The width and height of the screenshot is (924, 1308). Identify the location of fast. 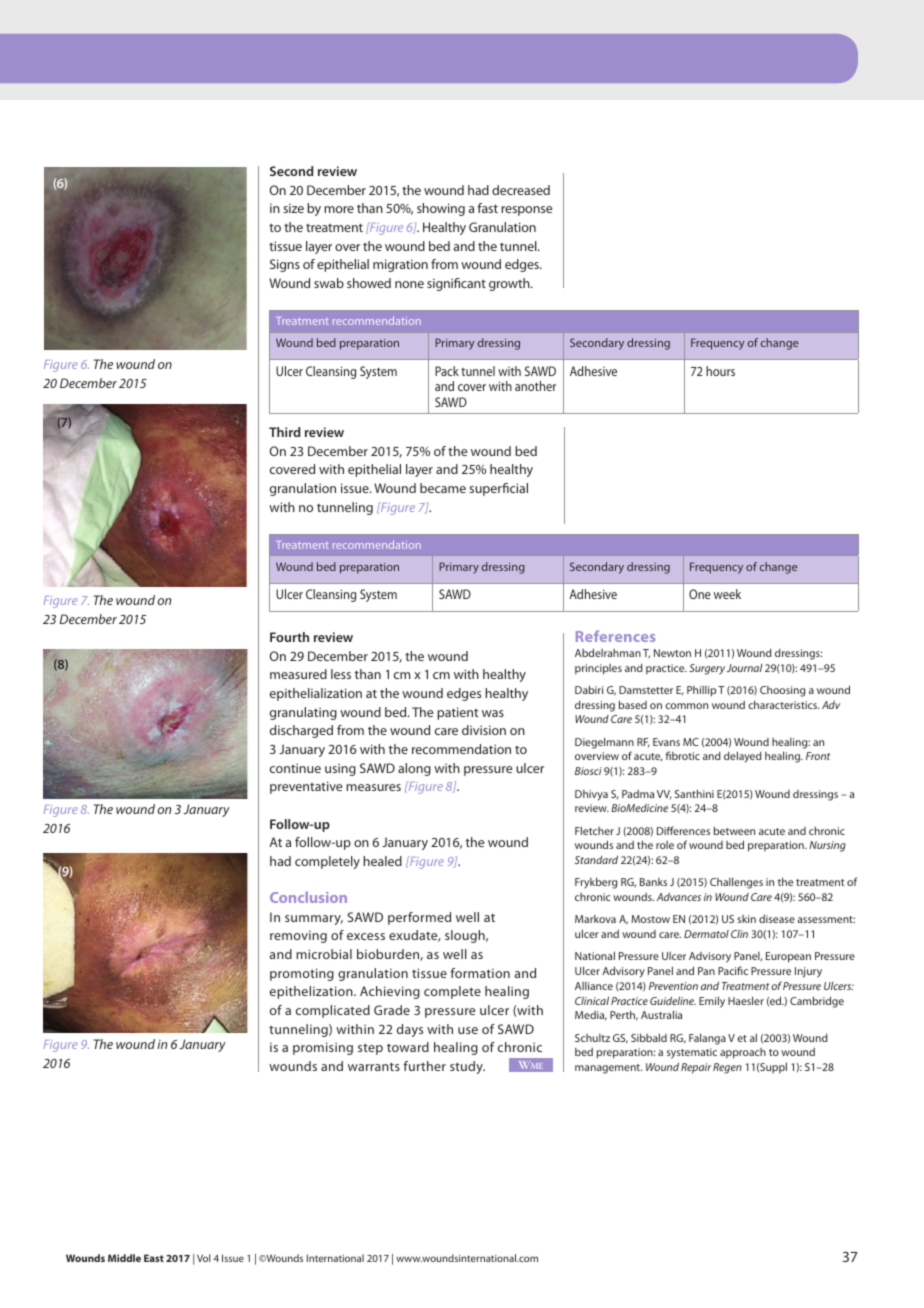
(487, 208).
